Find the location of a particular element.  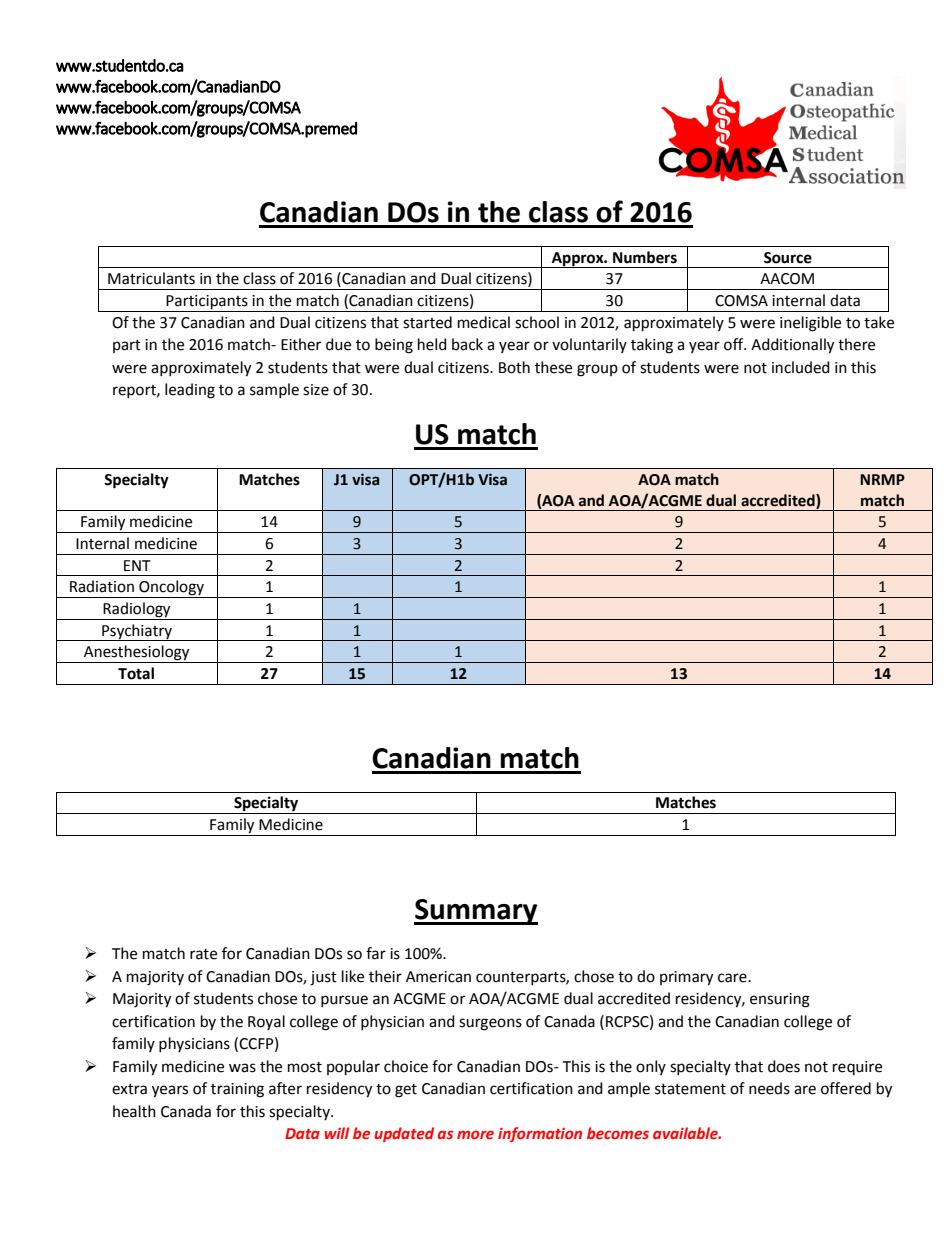

due is located at coordinates (338, 344).
